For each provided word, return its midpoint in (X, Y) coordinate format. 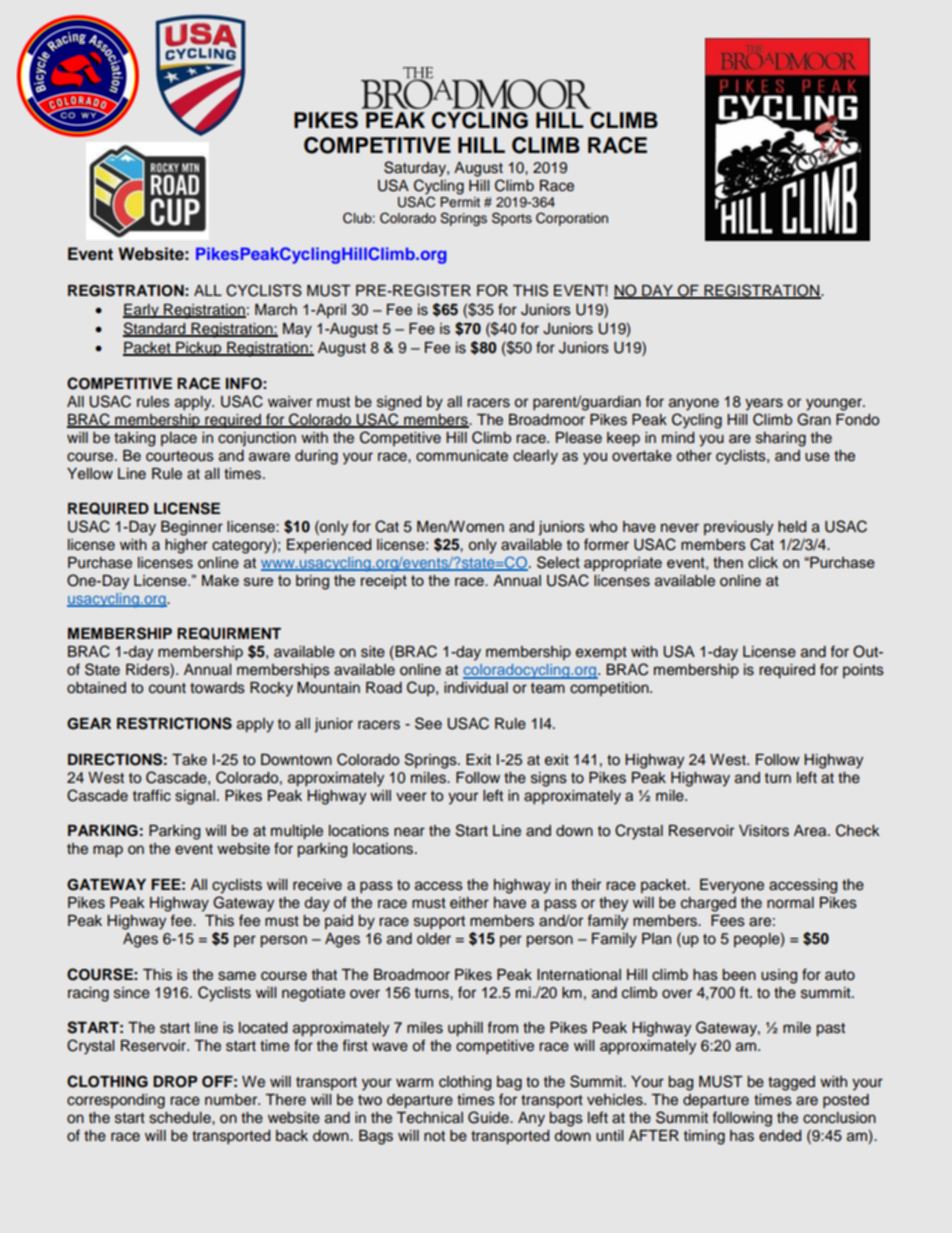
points (863, 671)
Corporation (572, 219)
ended (780, 1136)
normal (790, 903)
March (276, 310)
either (469, 902)
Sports (512, 219)
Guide (489, 1117)
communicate (462, 456)
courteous (180, 456)
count (167, 688)
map (108, 851)
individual (476, 688)
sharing (781, 439)
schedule (181, 1118)
